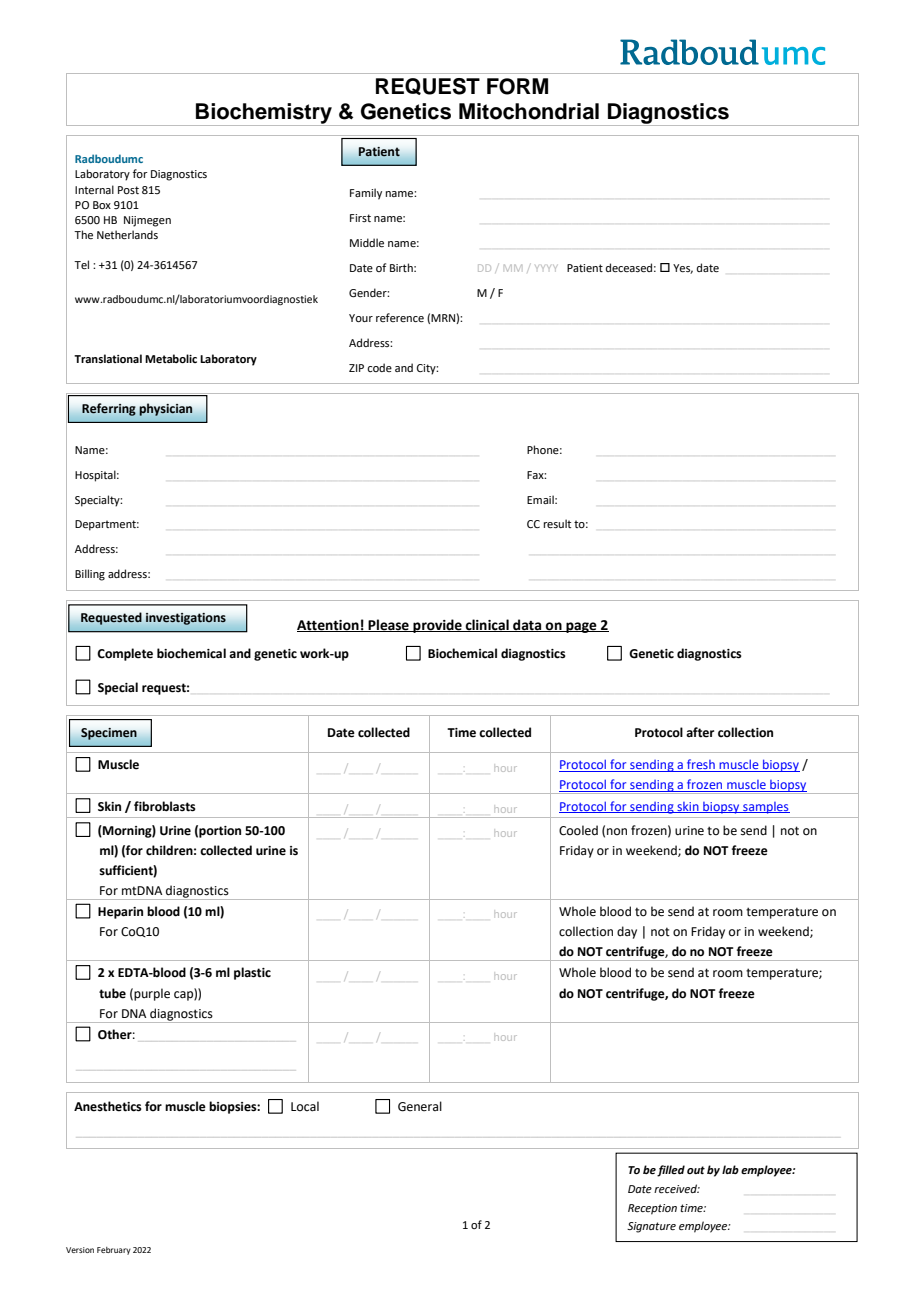 Image resolution: width=924 pixels, height=1308 pixels. I want to click on Post, so click(128, 190).
